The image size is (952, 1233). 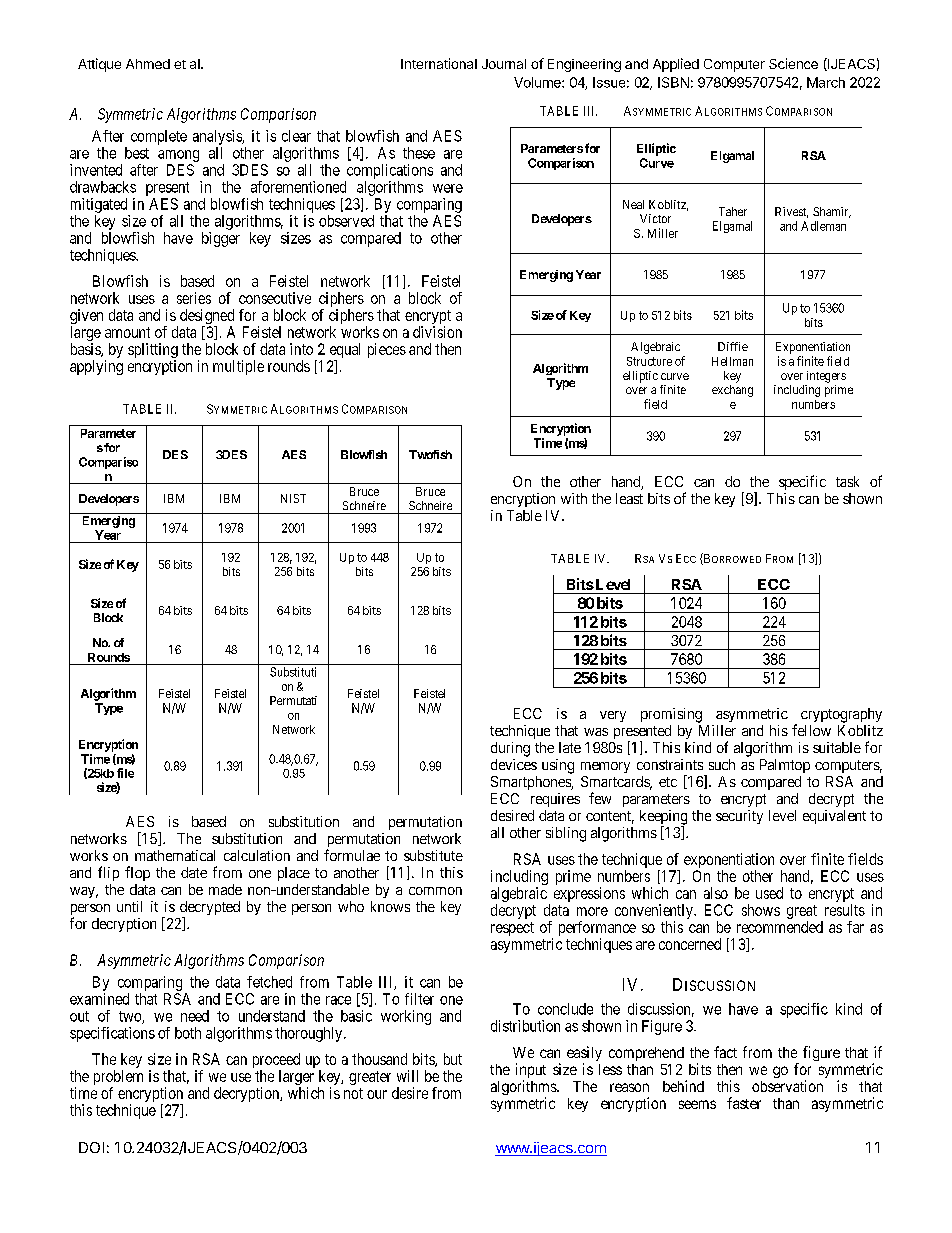 I want to click on problem, so click(x=118, y=1079).
